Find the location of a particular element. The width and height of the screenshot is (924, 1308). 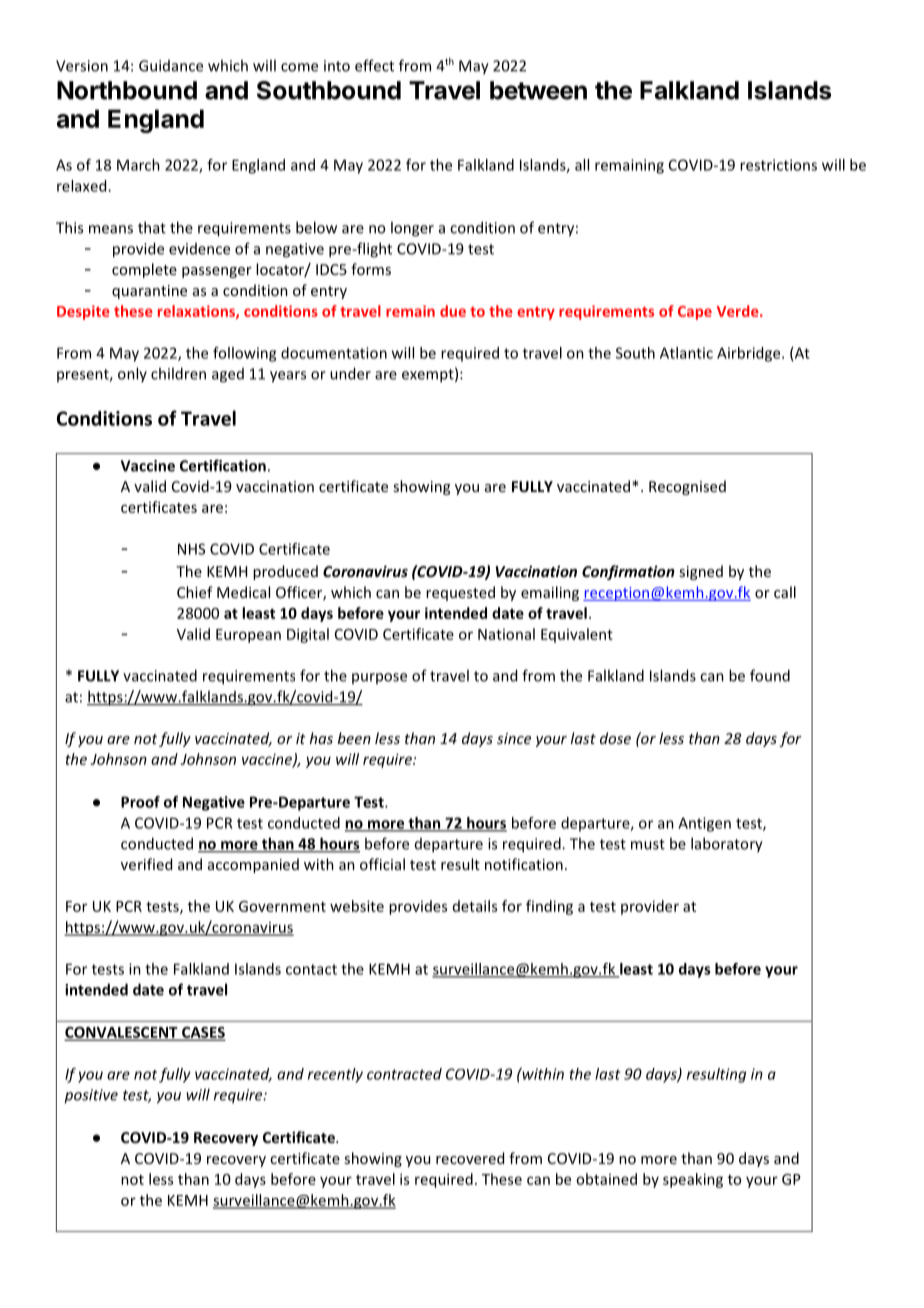

verified is located at coordinates (146, 864).
